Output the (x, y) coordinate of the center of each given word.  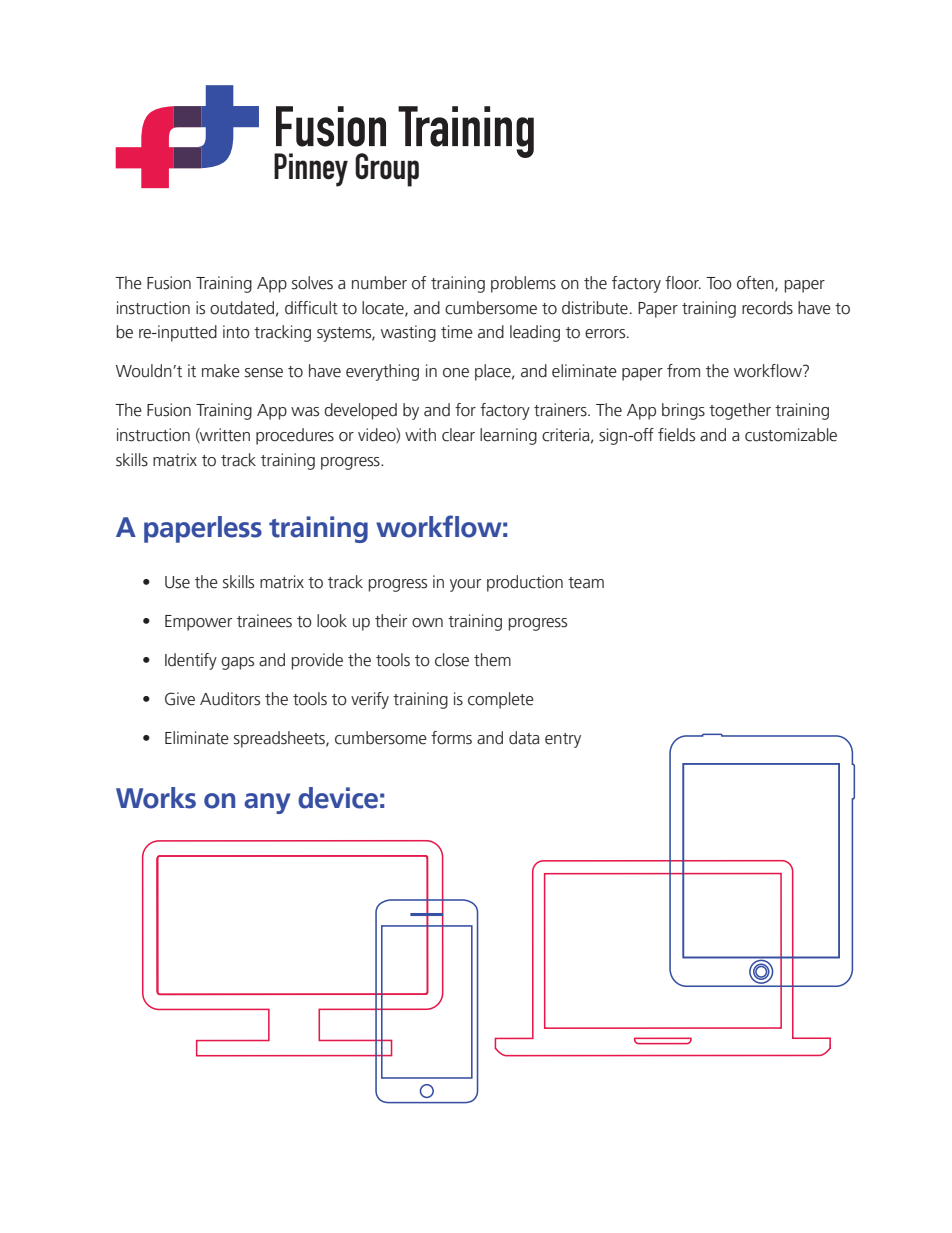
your (465, 585)
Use (177, 582)
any (267, 803)
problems (523, 284)
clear (458, 435)
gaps (237, 663)
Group (387, 170)
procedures (295, 436)
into (236, 332)
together (740, 411)
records (767, 308)
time (457, 332)
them (492, 660)
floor (683, 283)
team (586, 583)
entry (563, 740)
